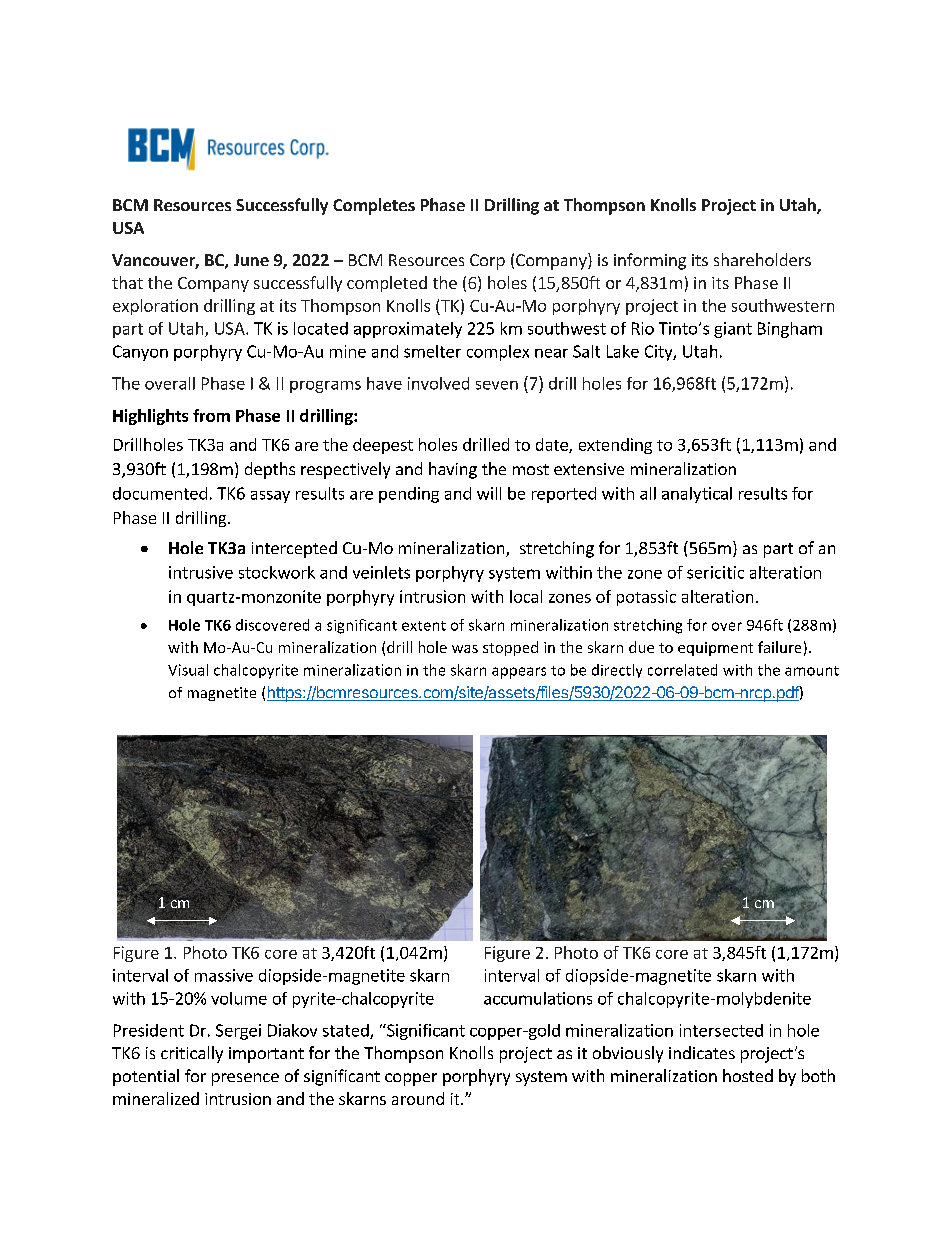 This screenshot has width=952, height=1233. I want to click on around, so click(418, 1098).
